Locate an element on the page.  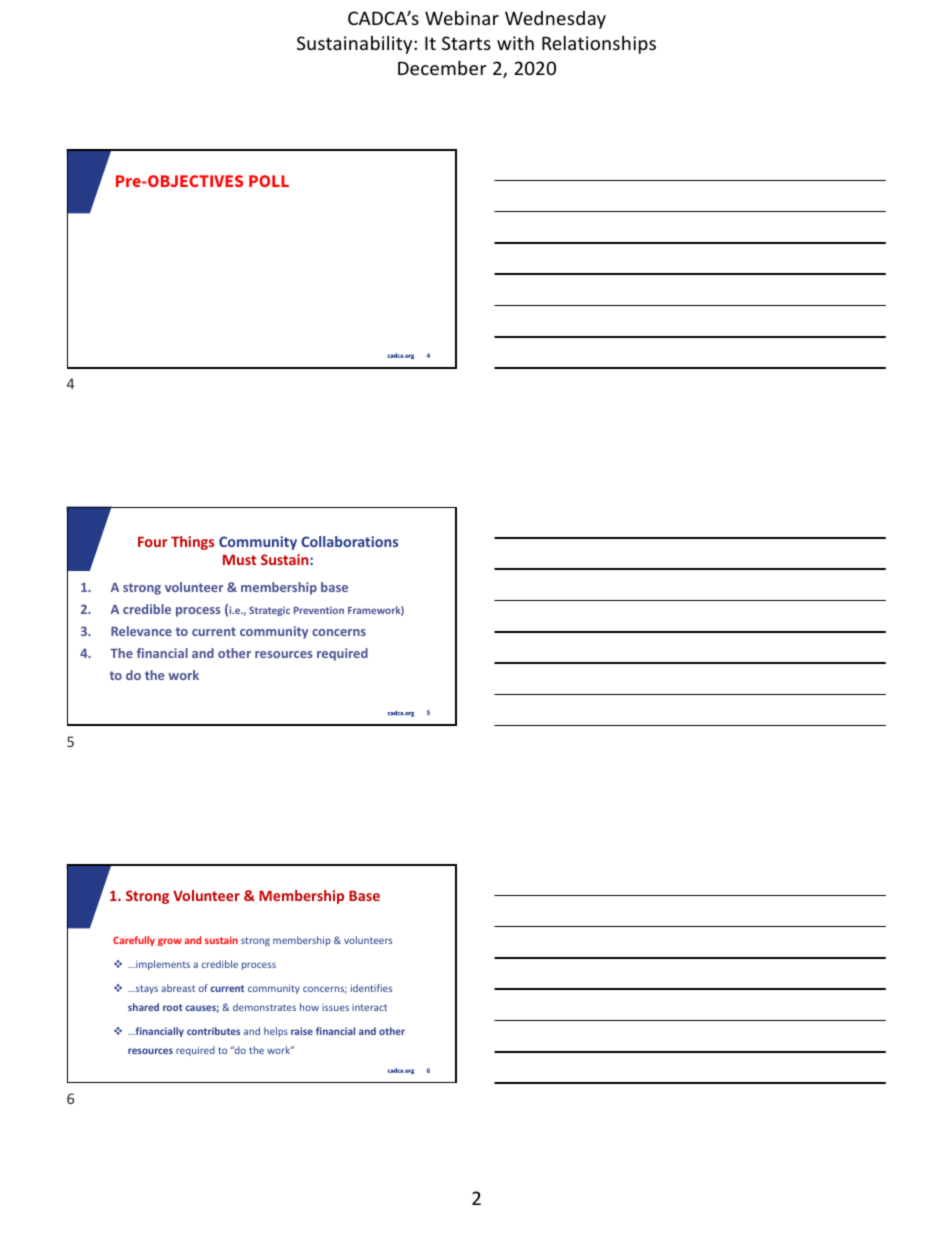
Collaborations is located at coordinates (349, 541).
